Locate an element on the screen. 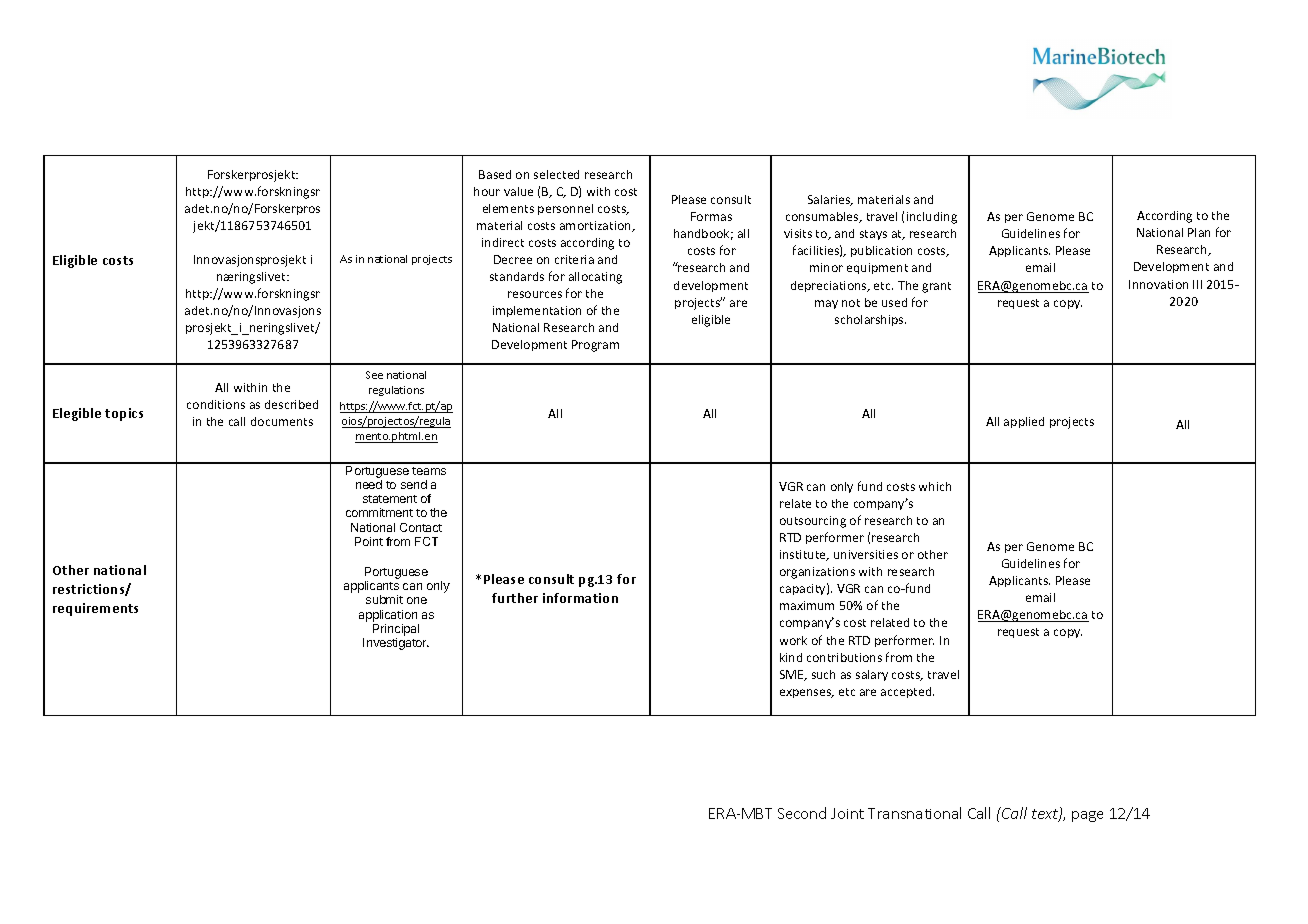 This screenshot has width=1308, height=924. including is located at coordinates (932, 218).
